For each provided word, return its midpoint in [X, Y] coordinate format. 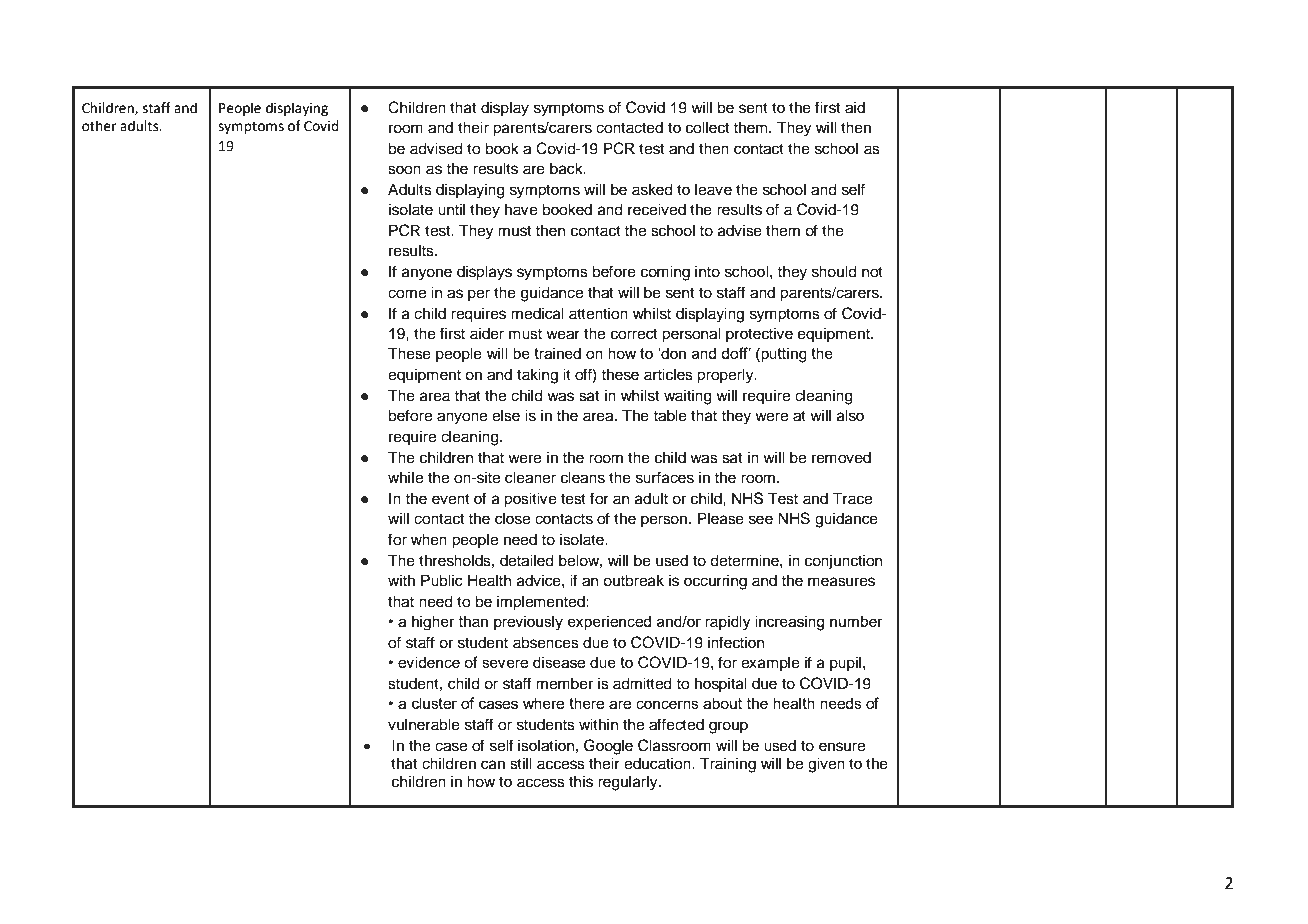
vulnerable [424, 724]
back [567, 168]
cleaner [530, 477]
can [493, 765]
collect [707, 127]
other [99, 126]
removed [841, 457]
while [405, 477]
